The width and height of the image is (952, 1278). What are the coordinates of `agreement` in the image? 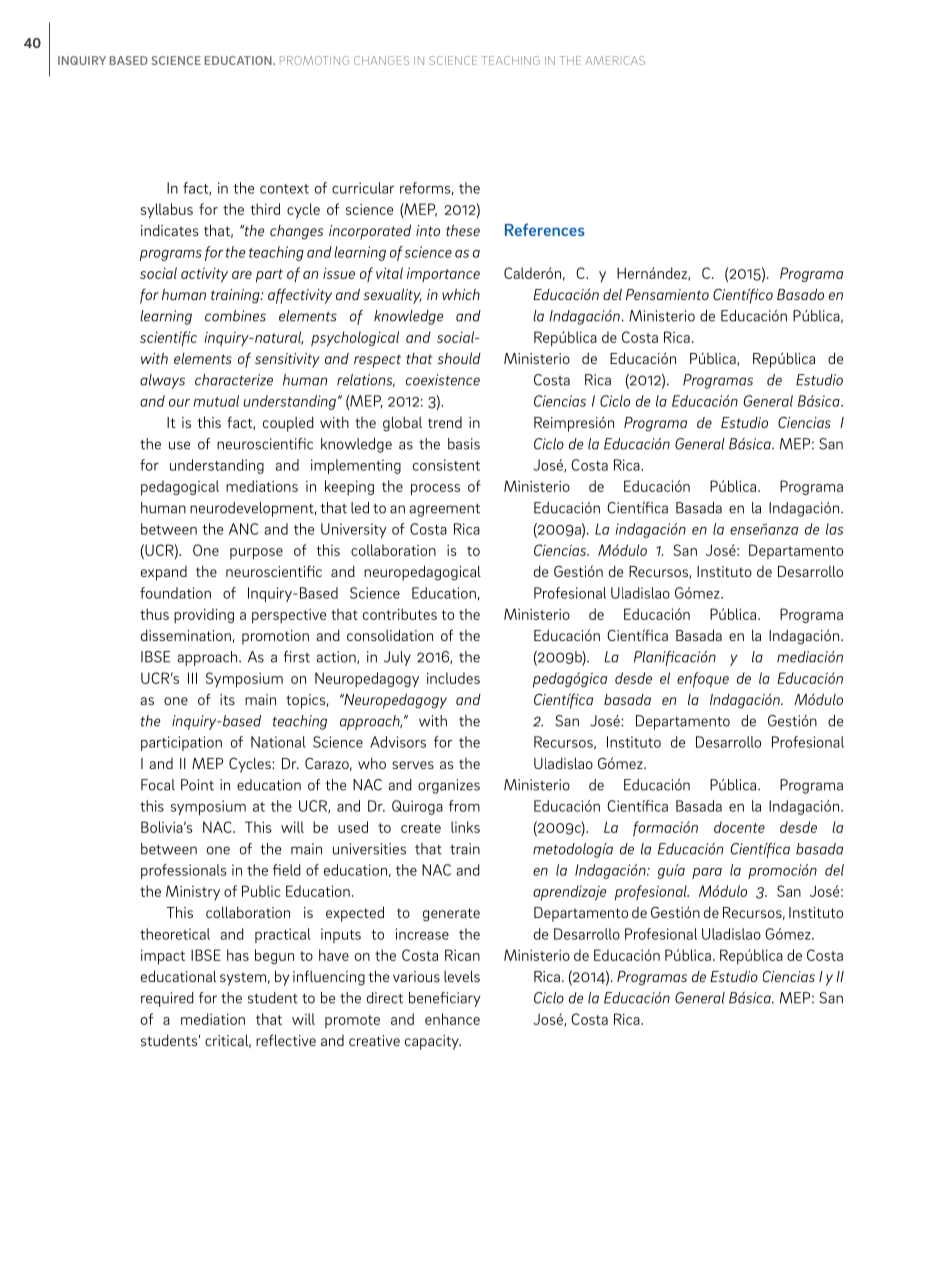 It's located at (444, 510).
